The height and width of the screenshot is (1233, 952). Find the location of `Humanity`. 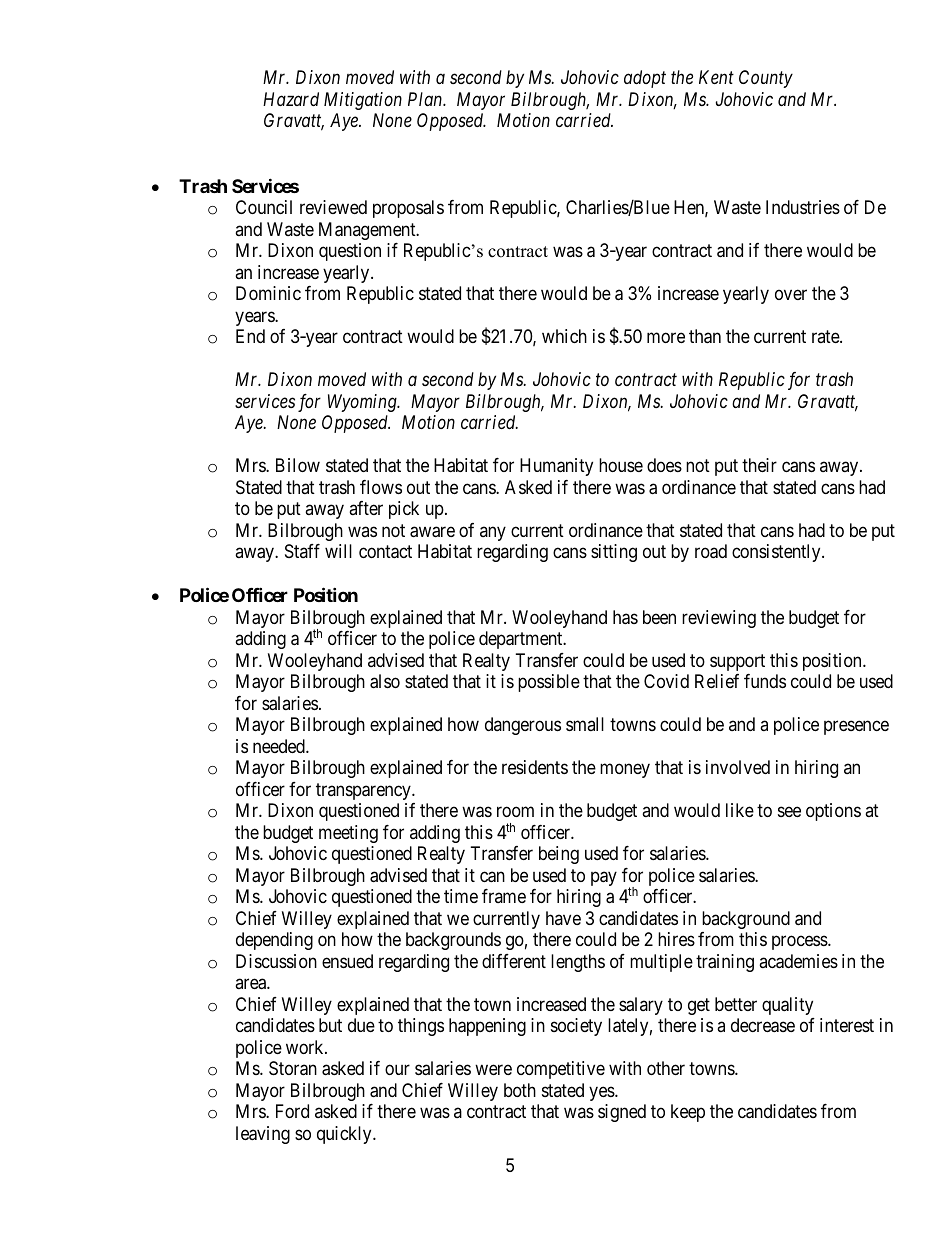

Humanity is located at coordinates (556, 467).
